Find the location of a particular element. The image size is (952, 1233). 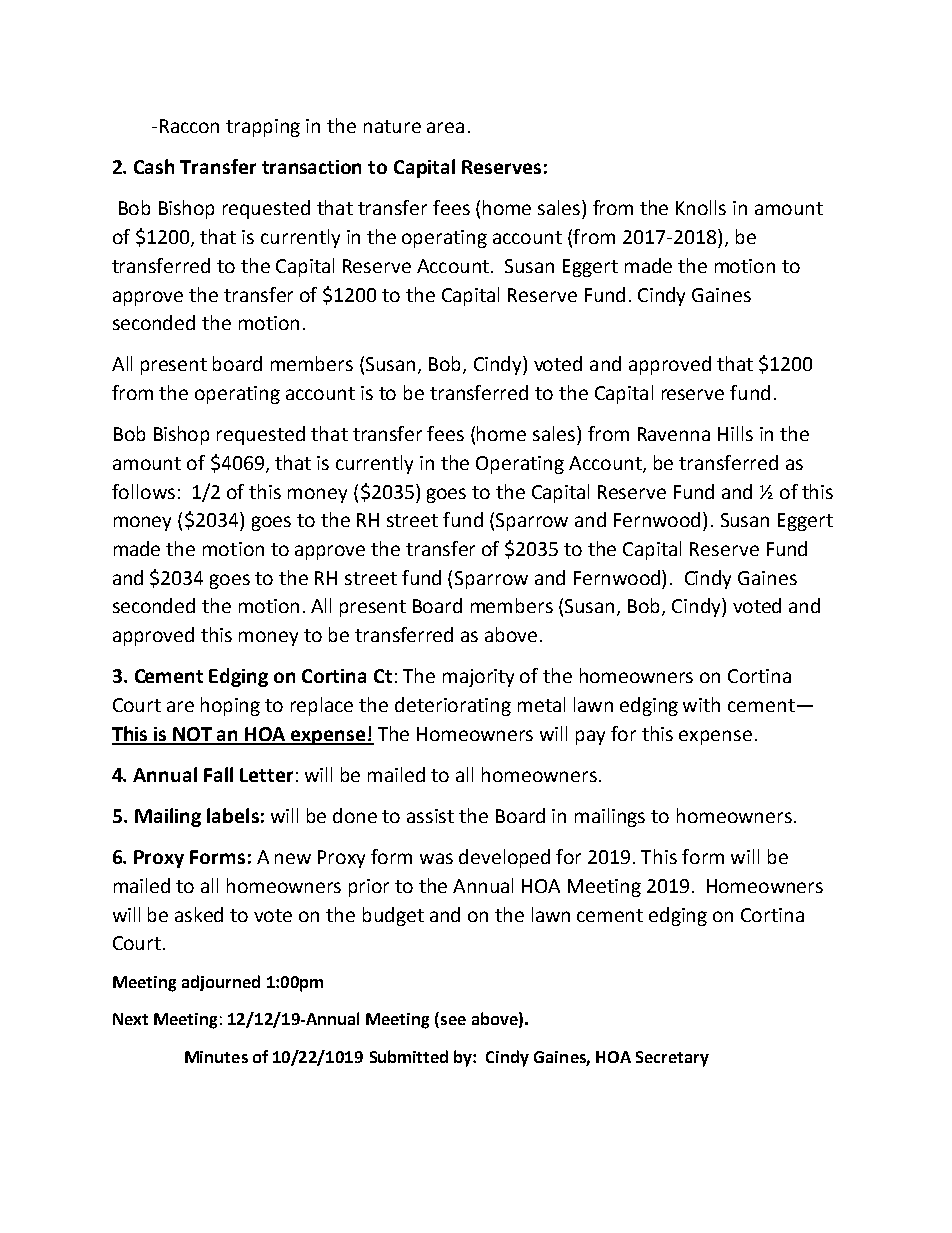

Cash is located at coordinates (154, 166).
